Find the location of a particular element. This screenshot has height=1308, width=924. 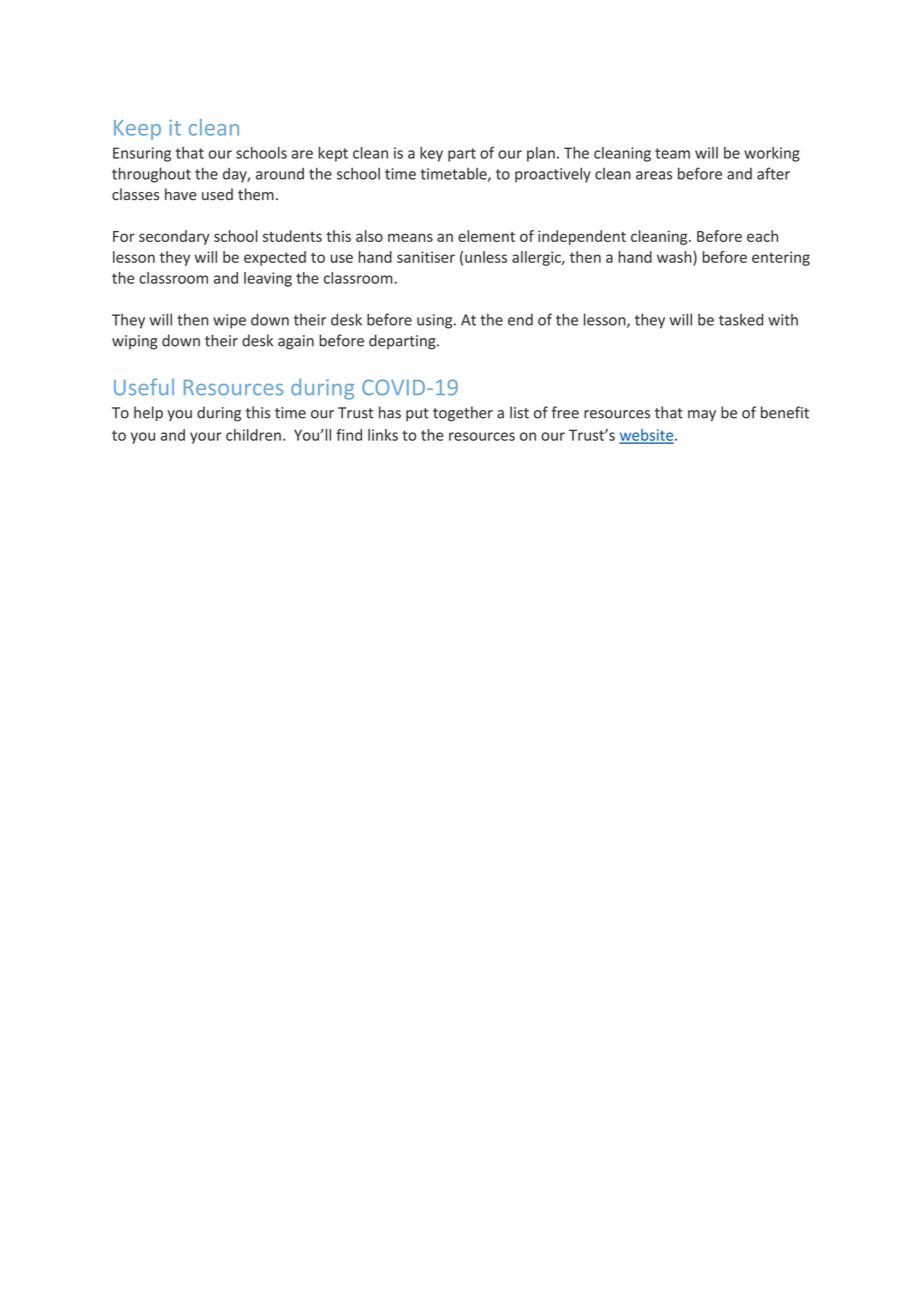

team is located at coordinates (672, 153).
